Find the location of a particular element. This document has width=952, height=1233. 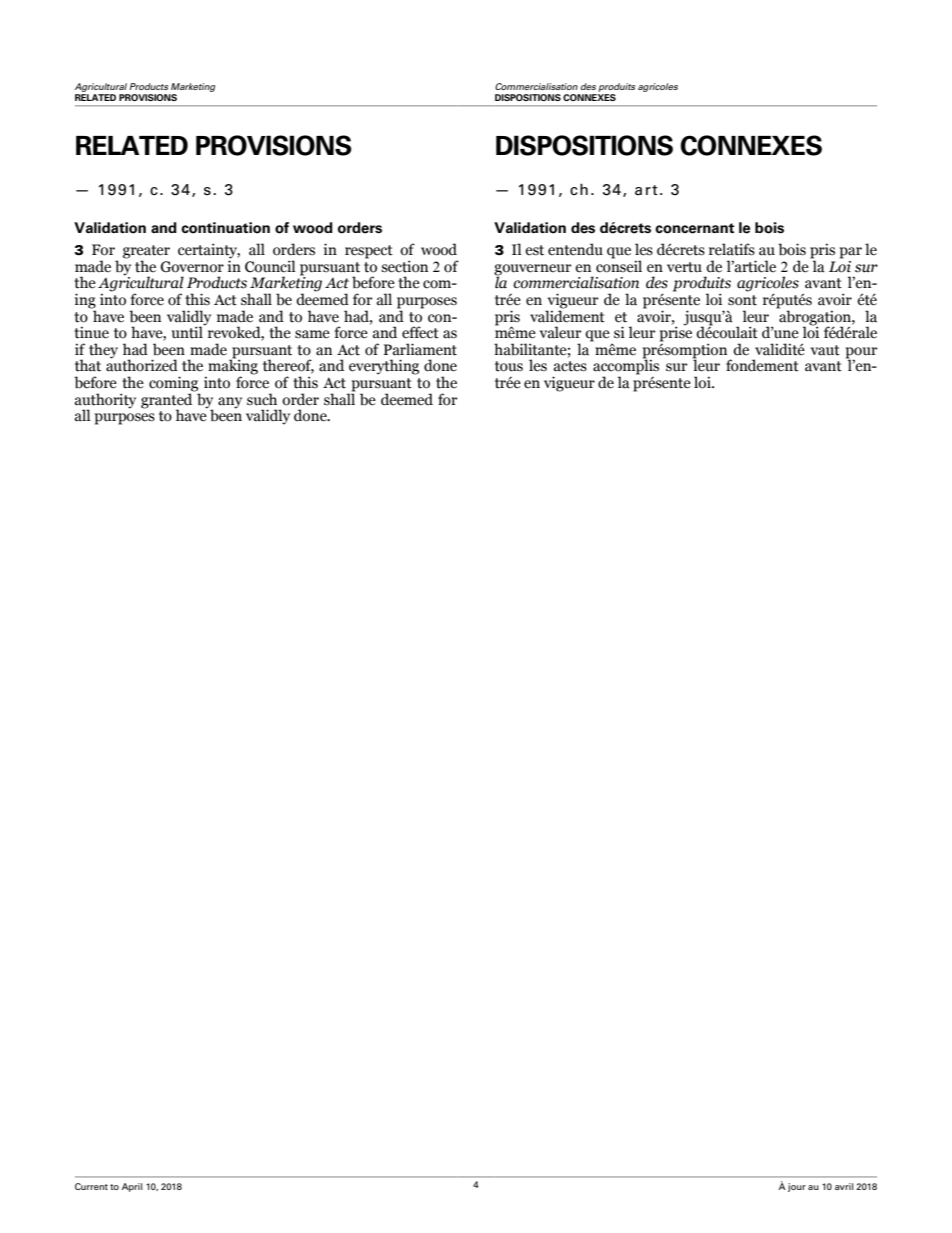

jour is located at coordinates (797, 1187).
